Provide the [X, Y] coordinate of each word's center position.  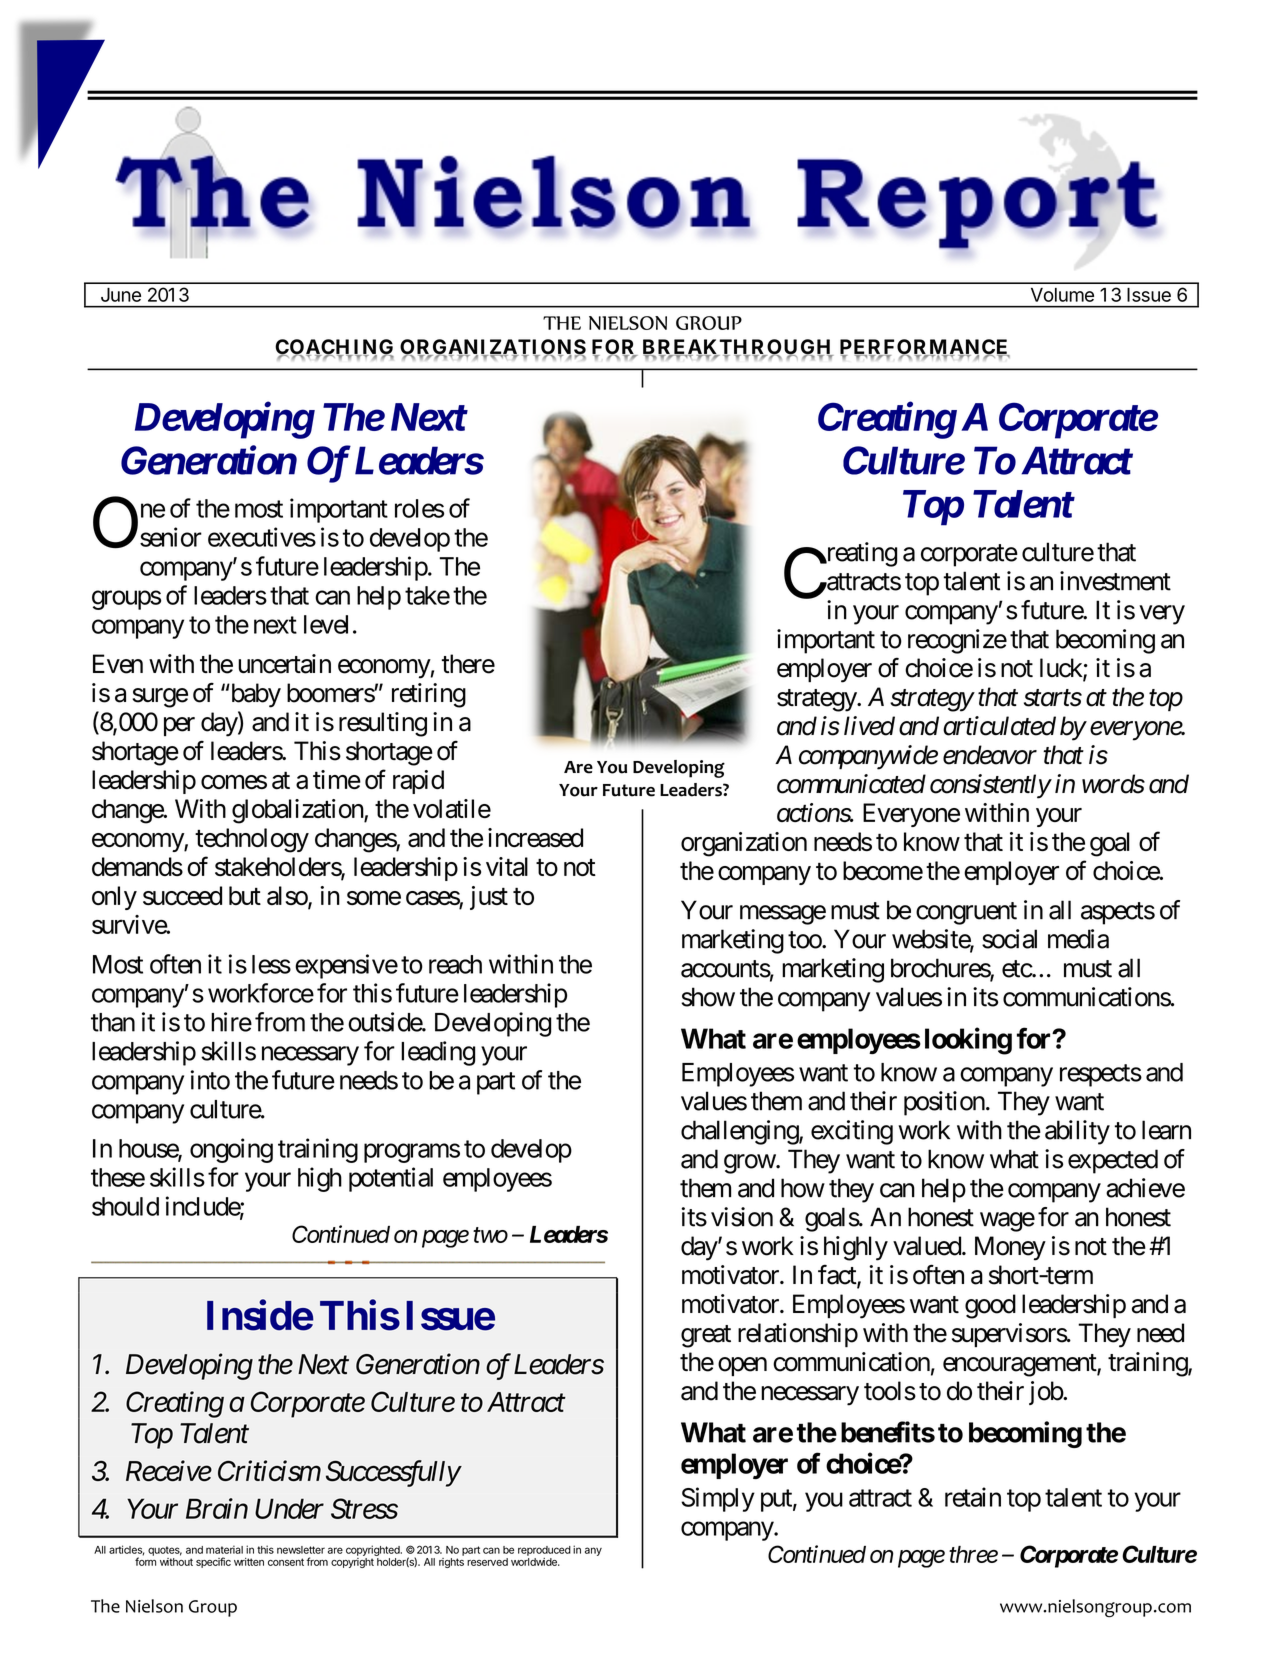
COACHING [334, 348]
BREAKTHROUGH [738, 348]
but [245, 895]
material [224, 1549]
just [489, 898]
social [1009, 939]
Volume [1062, 295]
